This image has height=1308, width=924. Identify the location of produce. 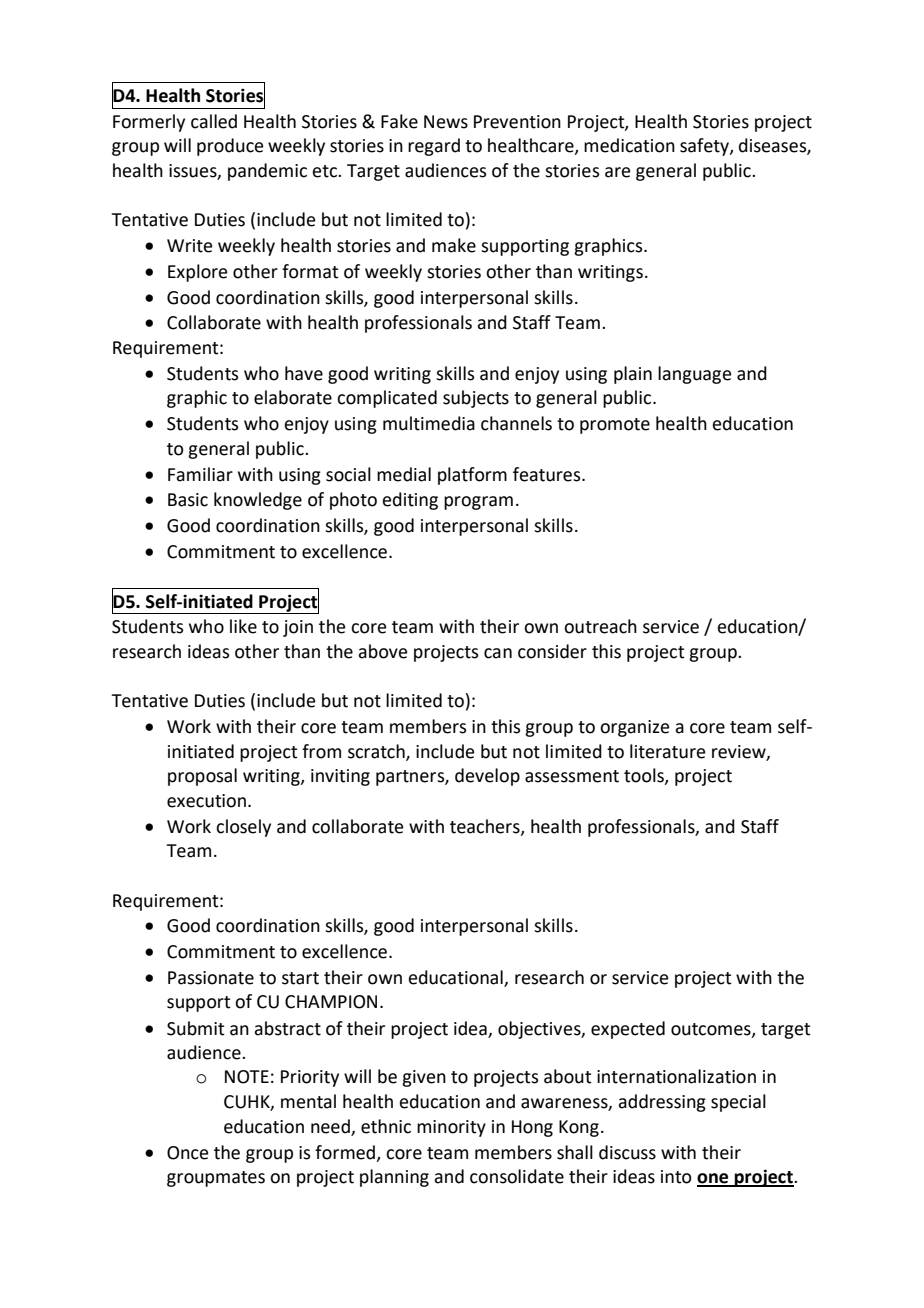
(230, 147).
